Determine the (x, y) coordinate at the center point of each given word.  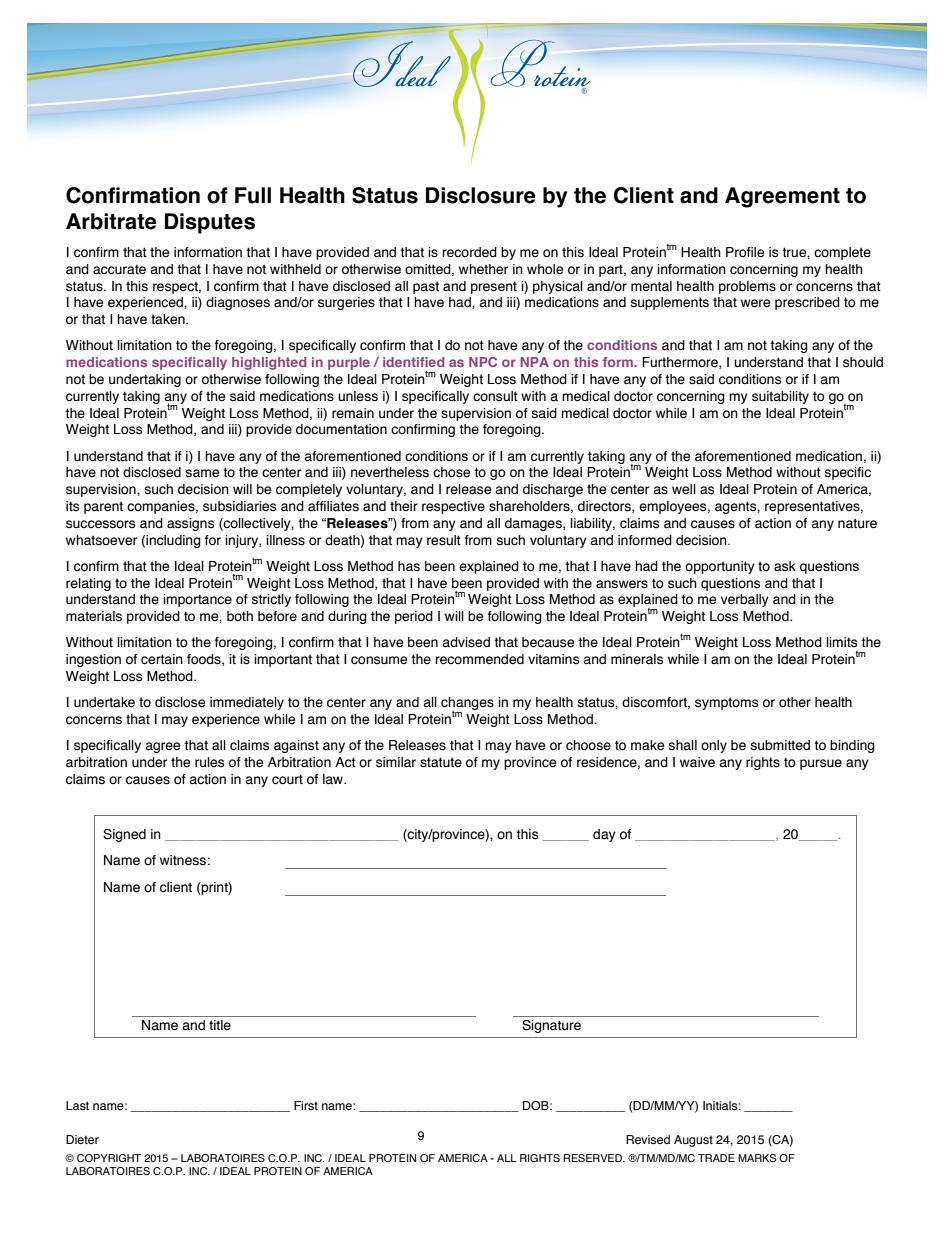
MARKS (757, 1158)
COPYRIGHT (109, 1158)
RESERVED (594, 1158)
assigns (190, 524)
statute (441, 762)
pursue (821, 764)
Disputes (210, 223)
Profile (745, 252)
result (444, 540)
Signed (124, 835)
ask (785, 566)
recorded (469, 252)
